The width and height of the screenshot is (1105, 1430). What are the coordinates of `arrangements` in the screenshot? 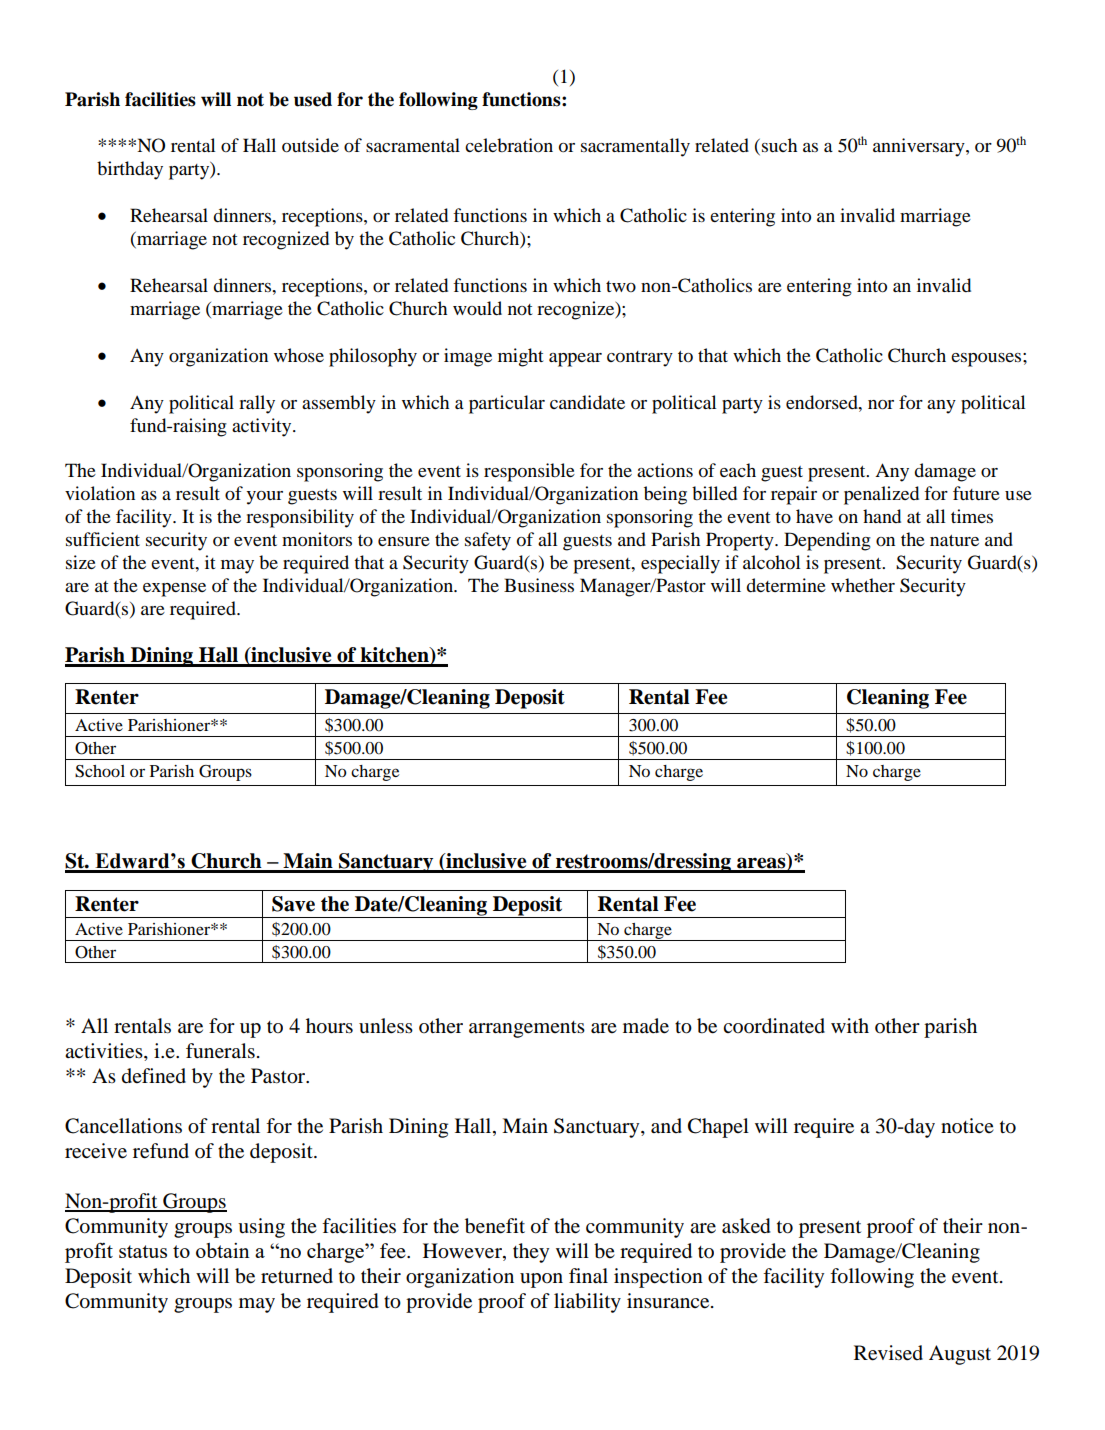 It's located at (527, 1029).
